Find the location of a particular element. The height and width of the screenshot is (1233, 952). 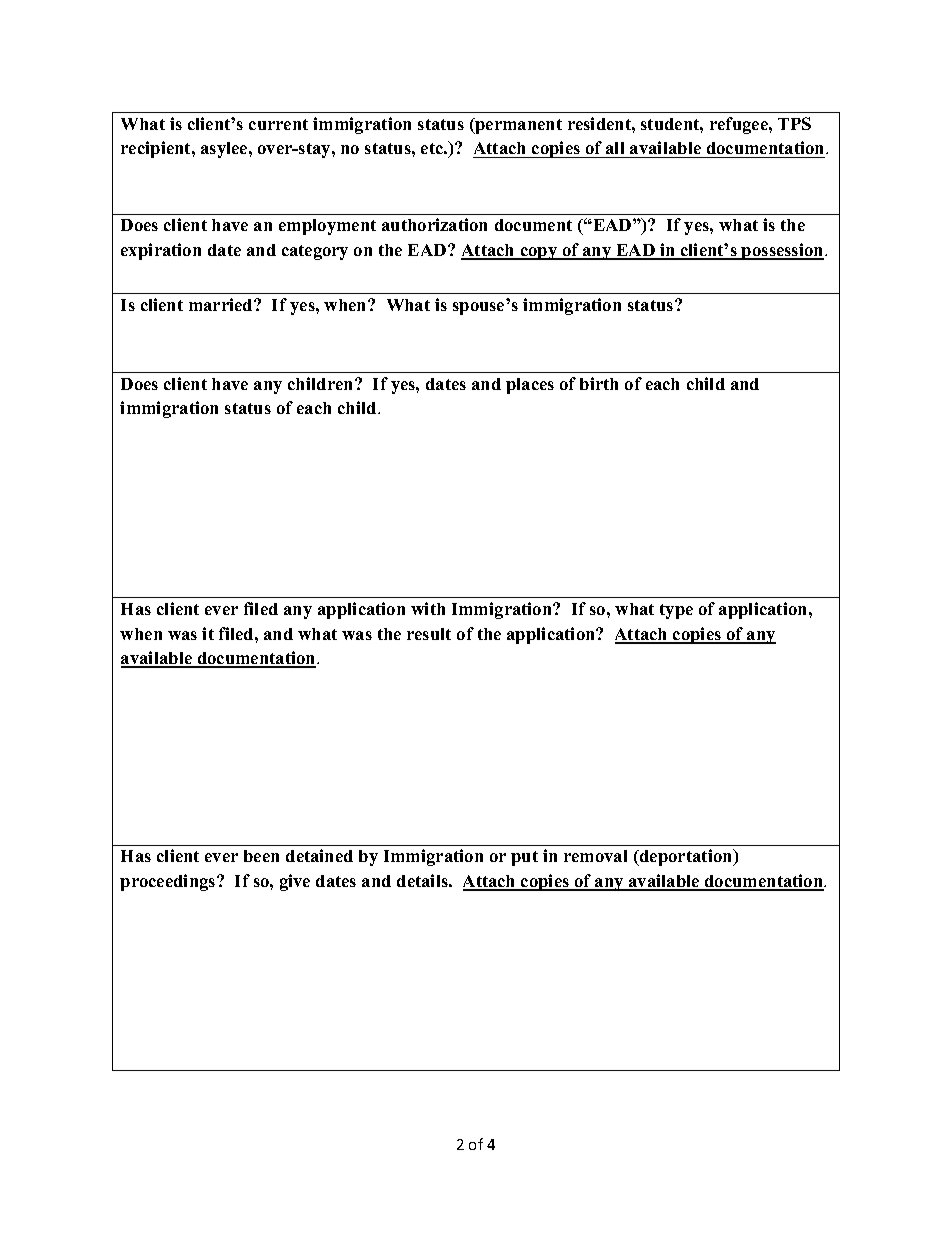

deportation is located at coordinates (686, 857).
